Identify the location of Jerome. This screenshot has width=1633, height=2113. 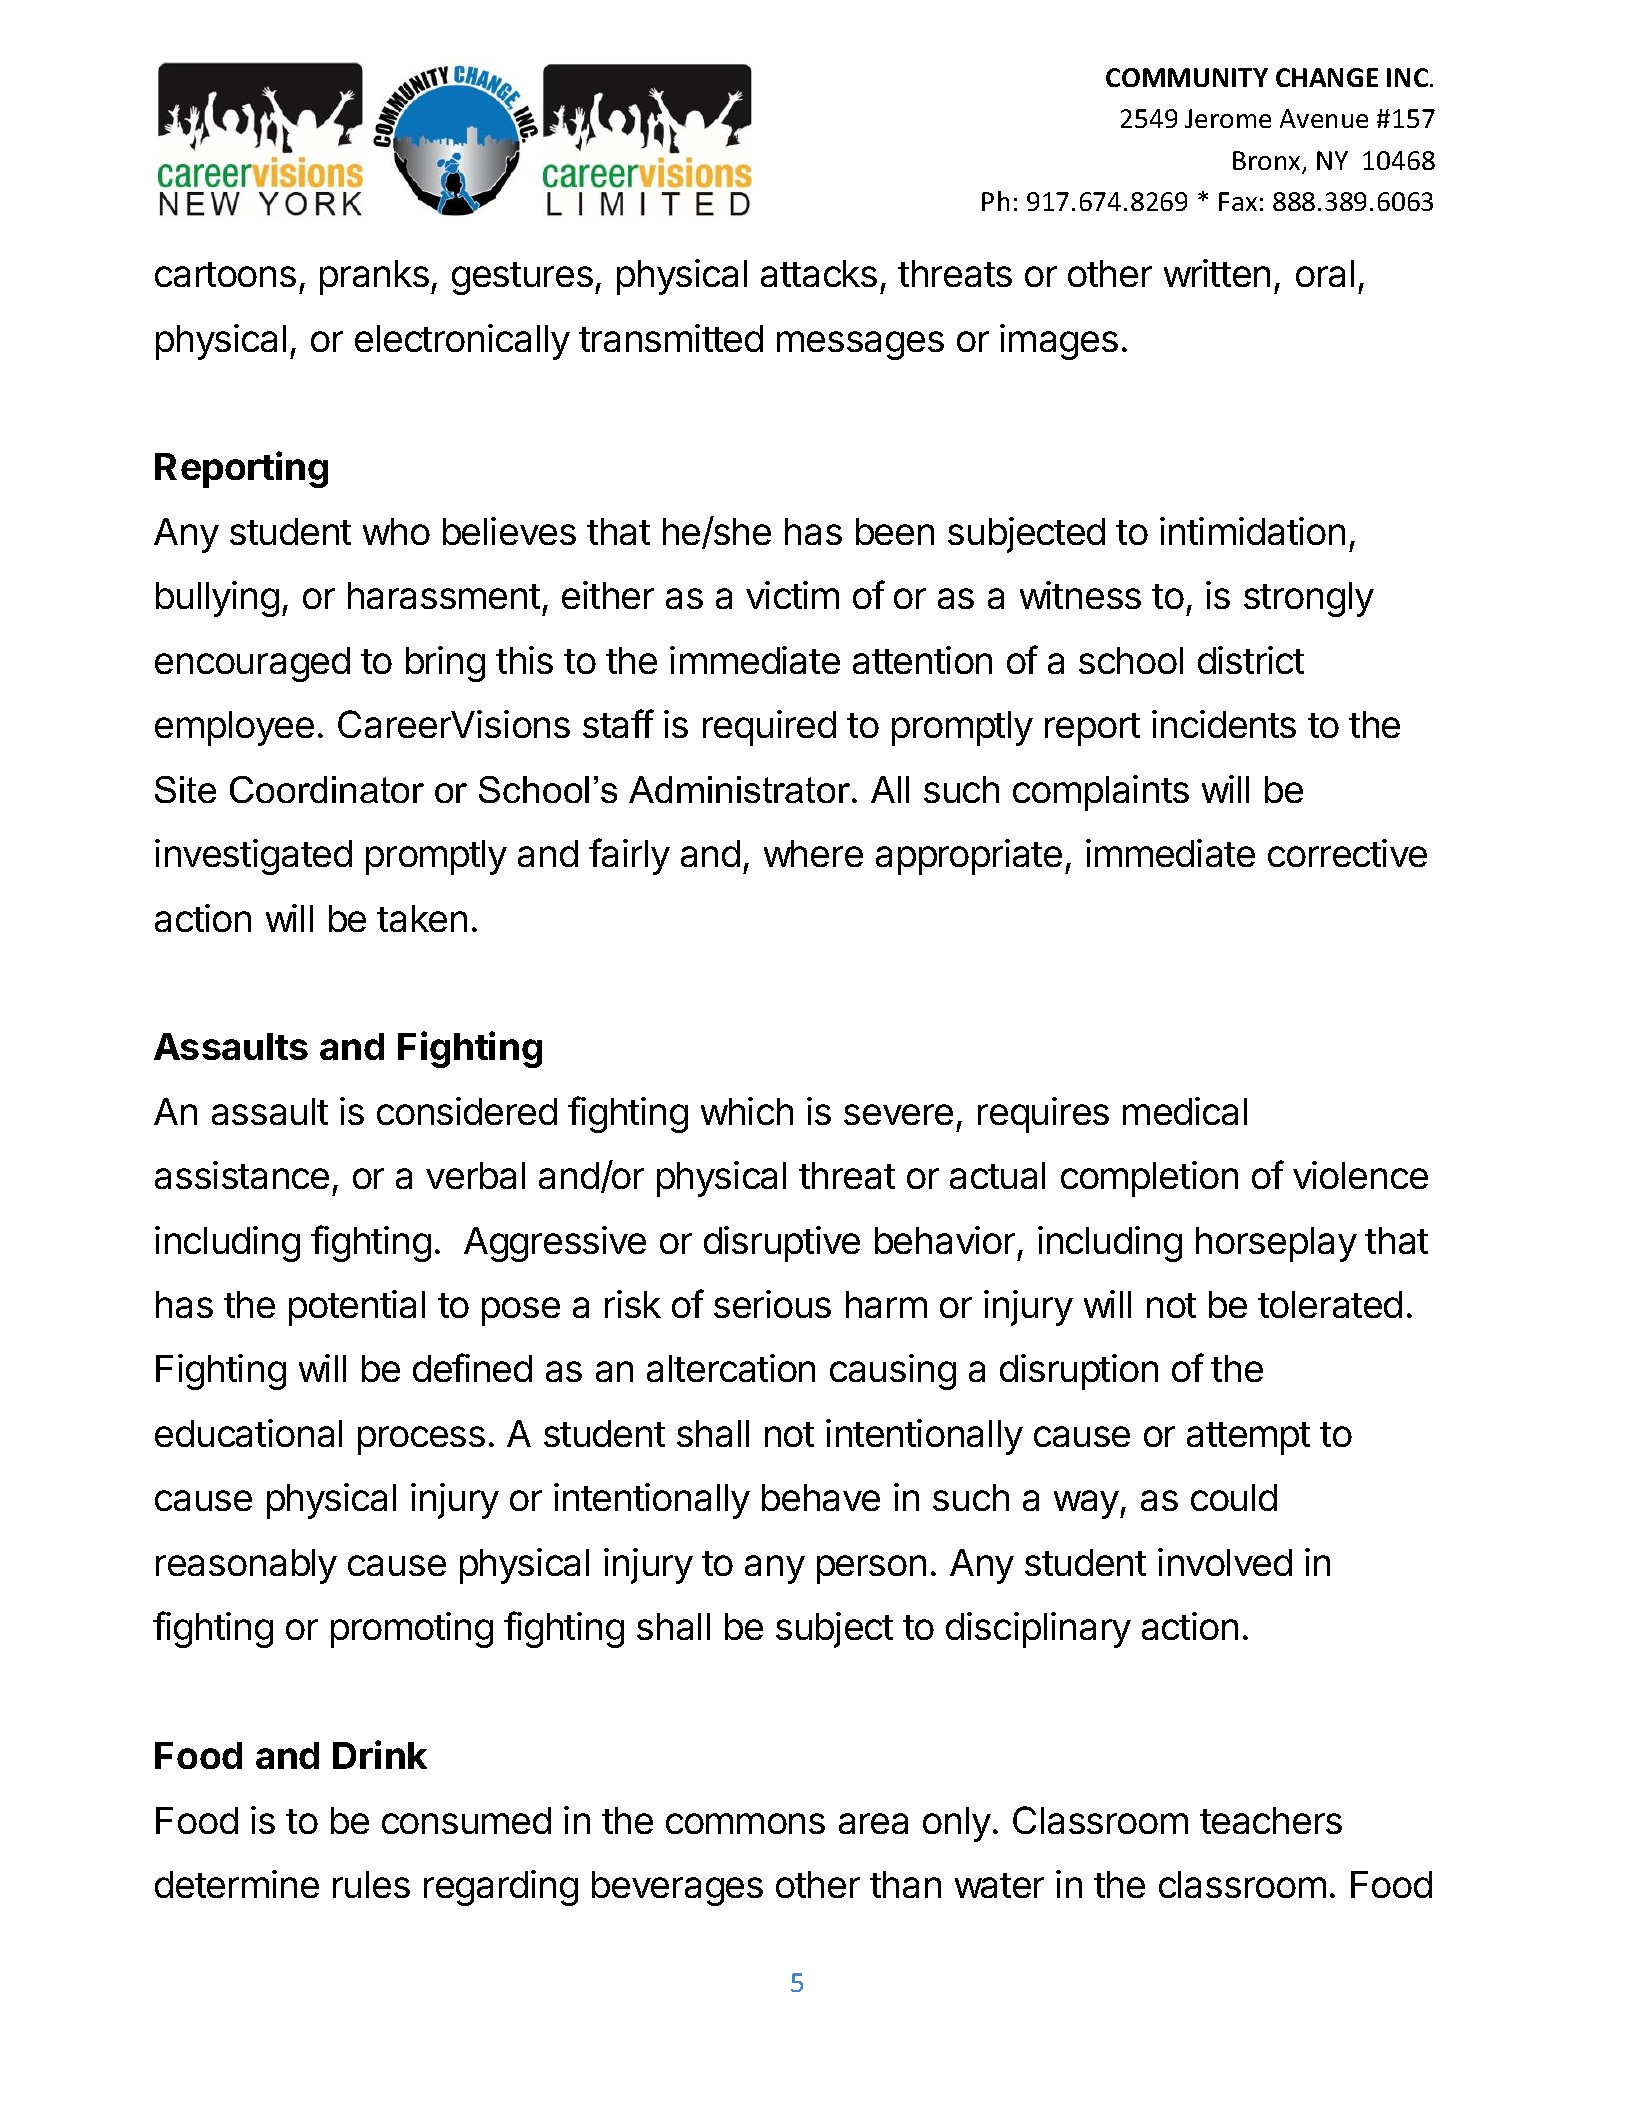
(1228, 118).
